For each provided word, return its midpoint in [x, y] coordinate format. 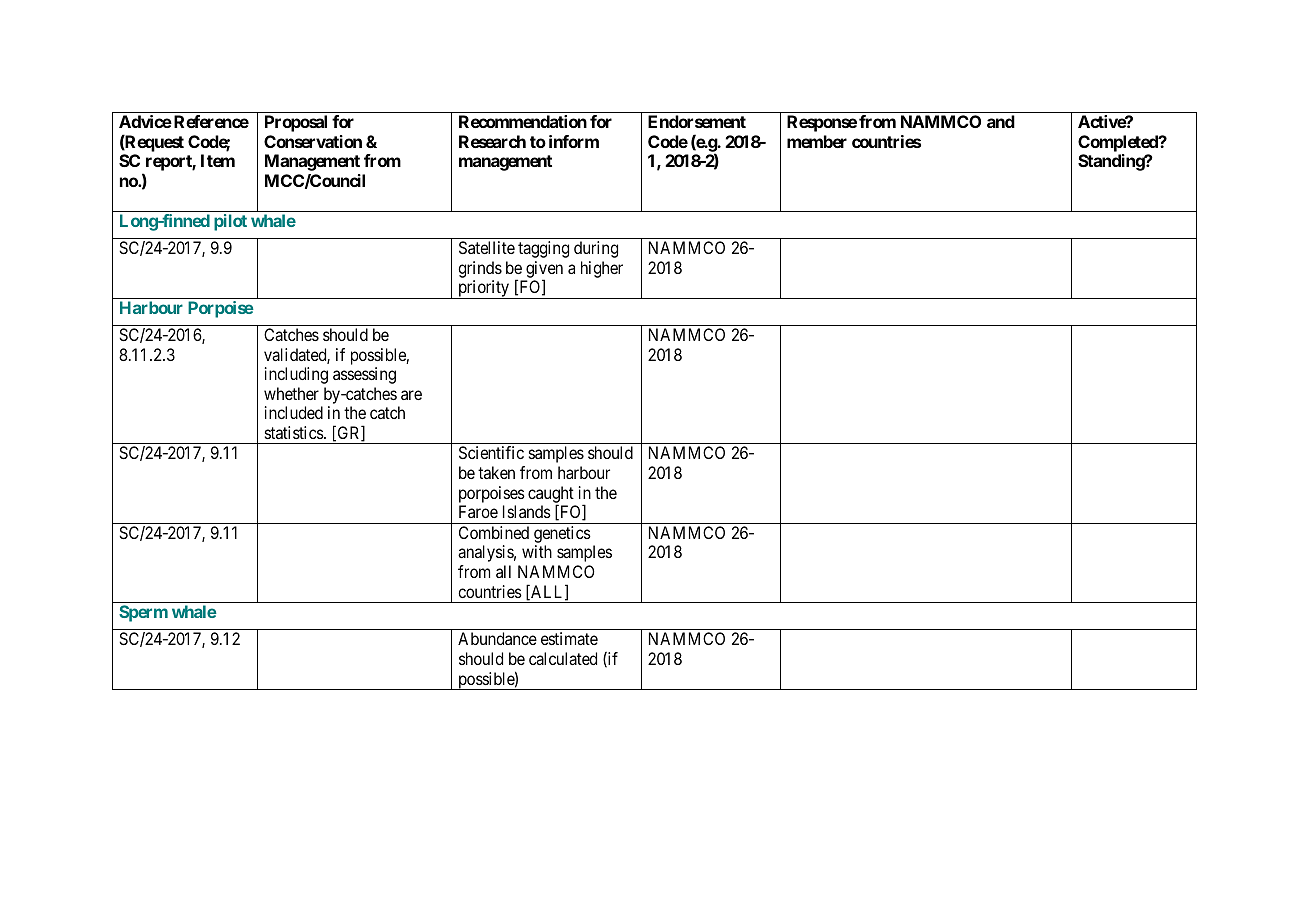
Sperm [143, 613]
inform [574, 141]
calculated [563, 658]
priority [484, 289]
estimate [569, 638]
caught [551, 495]
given [544, 270]
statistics [295, 432]
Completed [1119, 143]
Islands [527, 511]
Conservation [313, 141]
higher [602, 269]
